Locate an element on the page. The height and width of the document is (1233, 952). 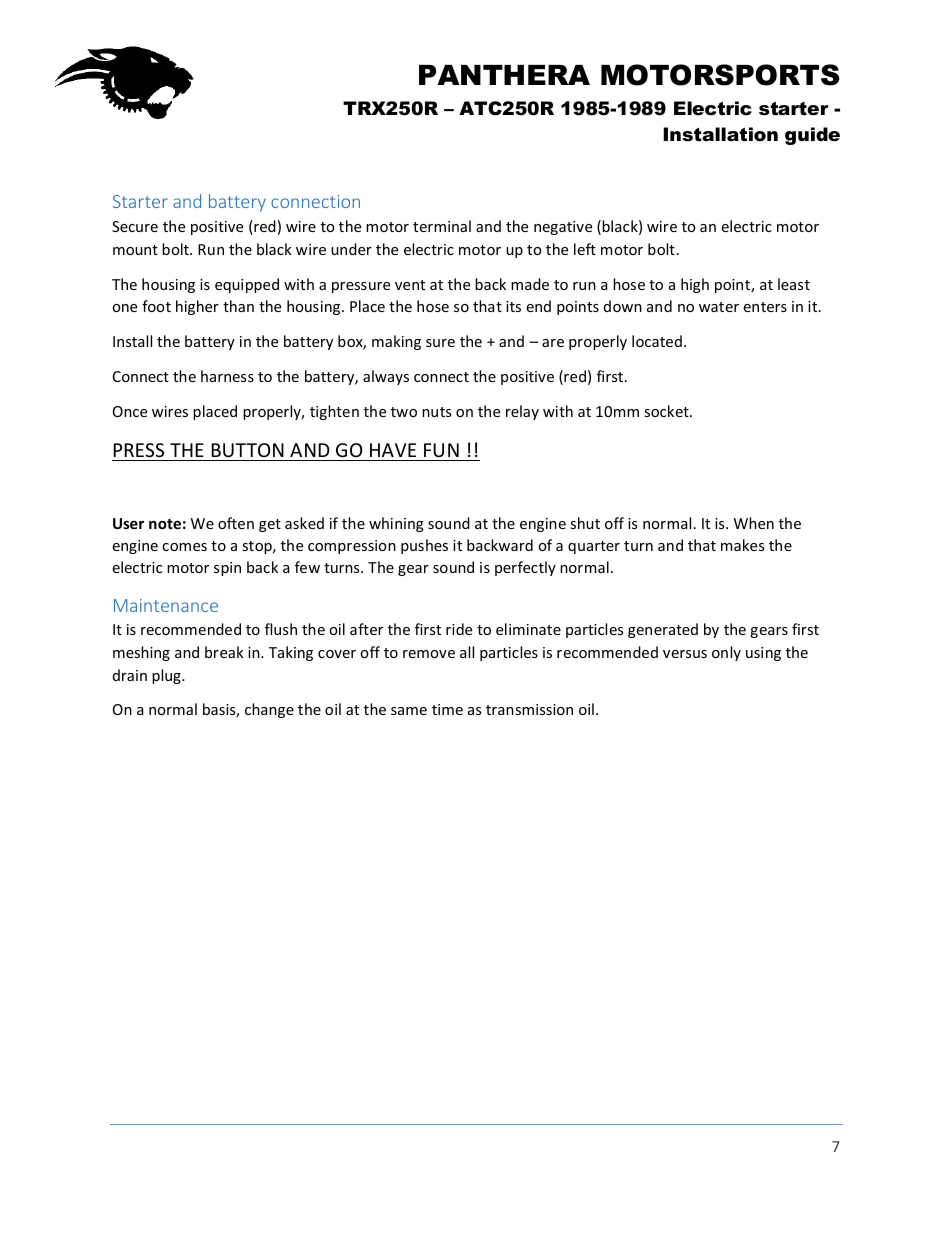
left is located at coordinates (585, 249).
